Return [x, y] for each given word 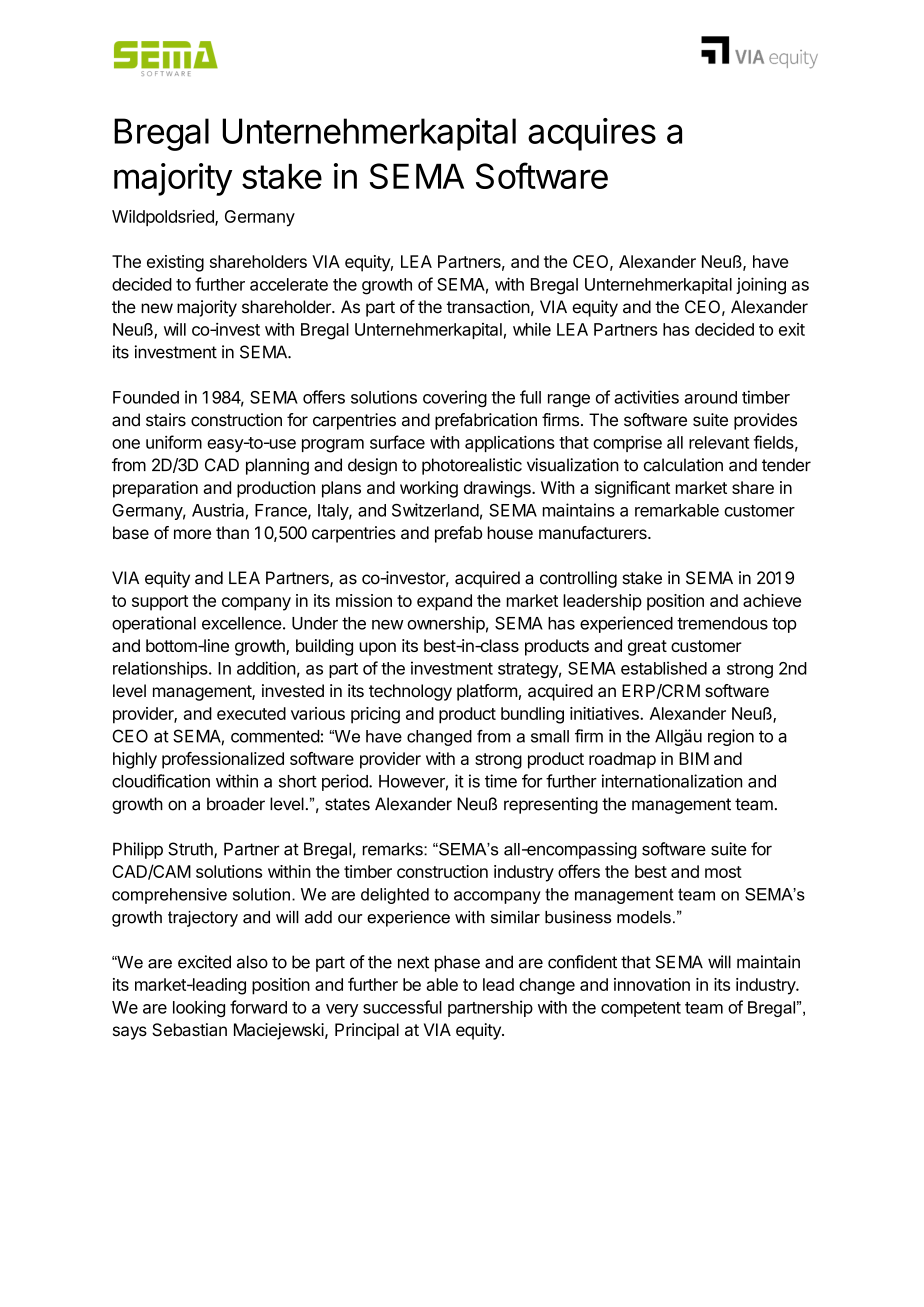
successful [402, 1007]
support [160, 603]
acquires [592, 134]
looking [199, 1008]
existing [175, 263]
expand [444, 602]
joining [761, 286]
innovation [652, 984]
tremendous [722, 623]
